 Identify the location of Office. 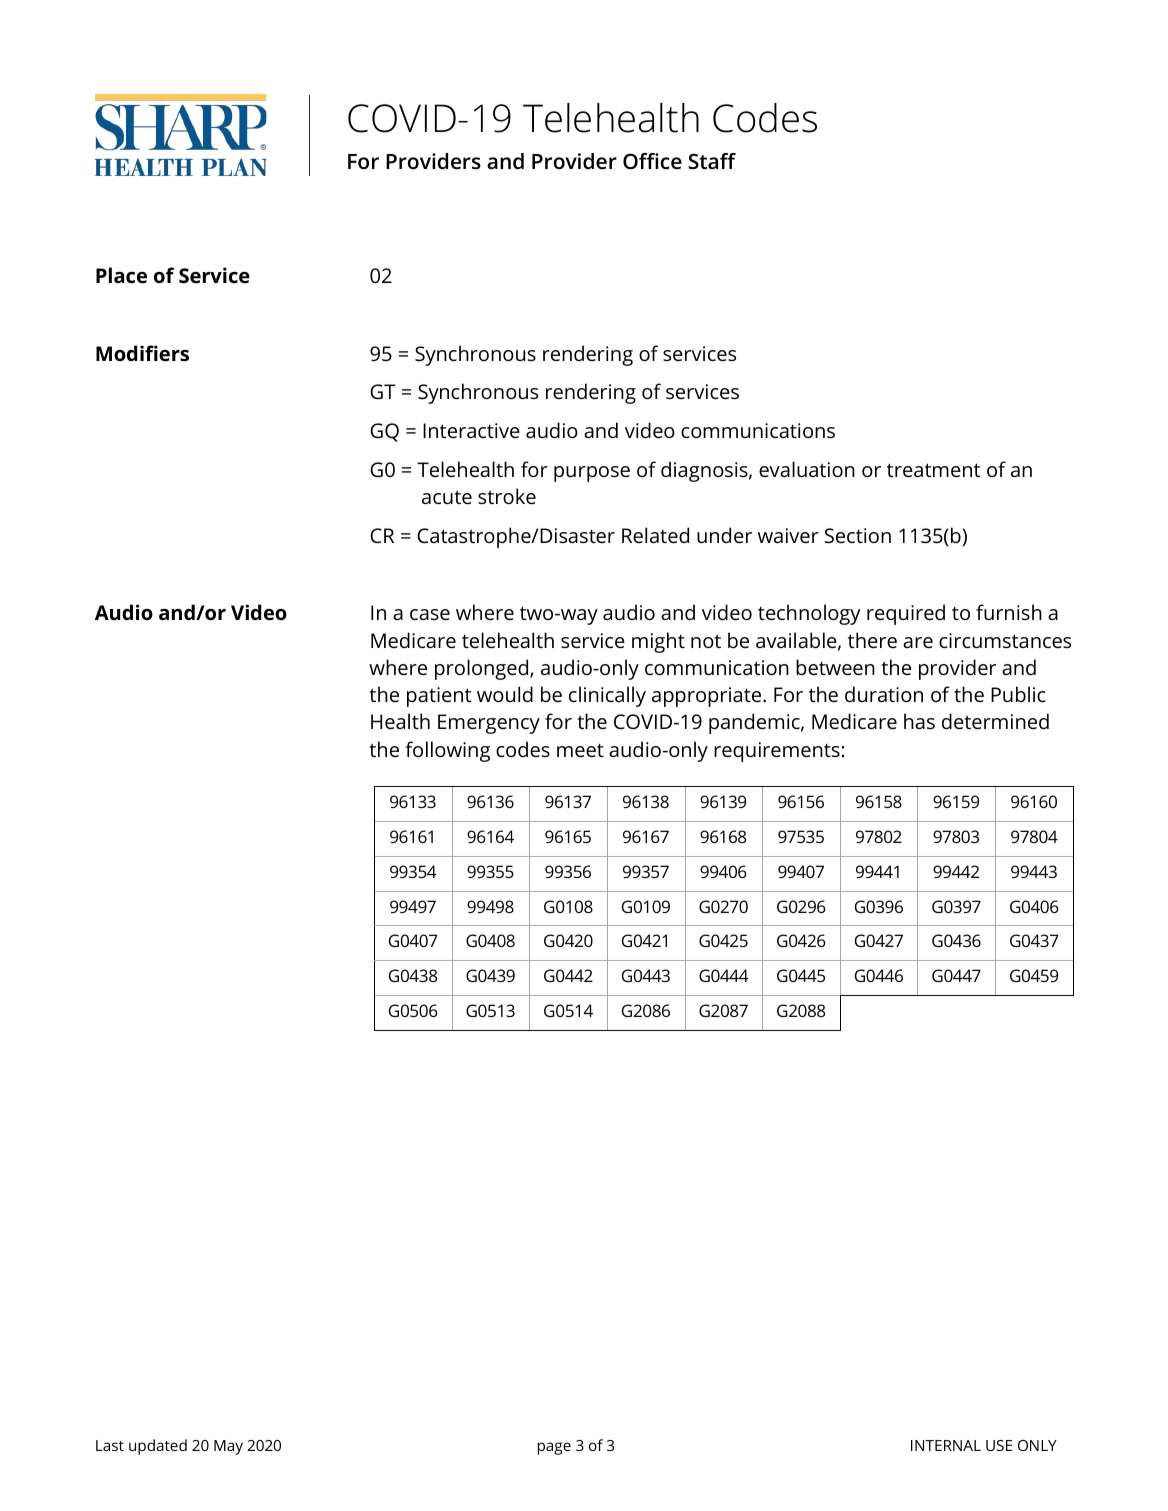
(652, 161).
